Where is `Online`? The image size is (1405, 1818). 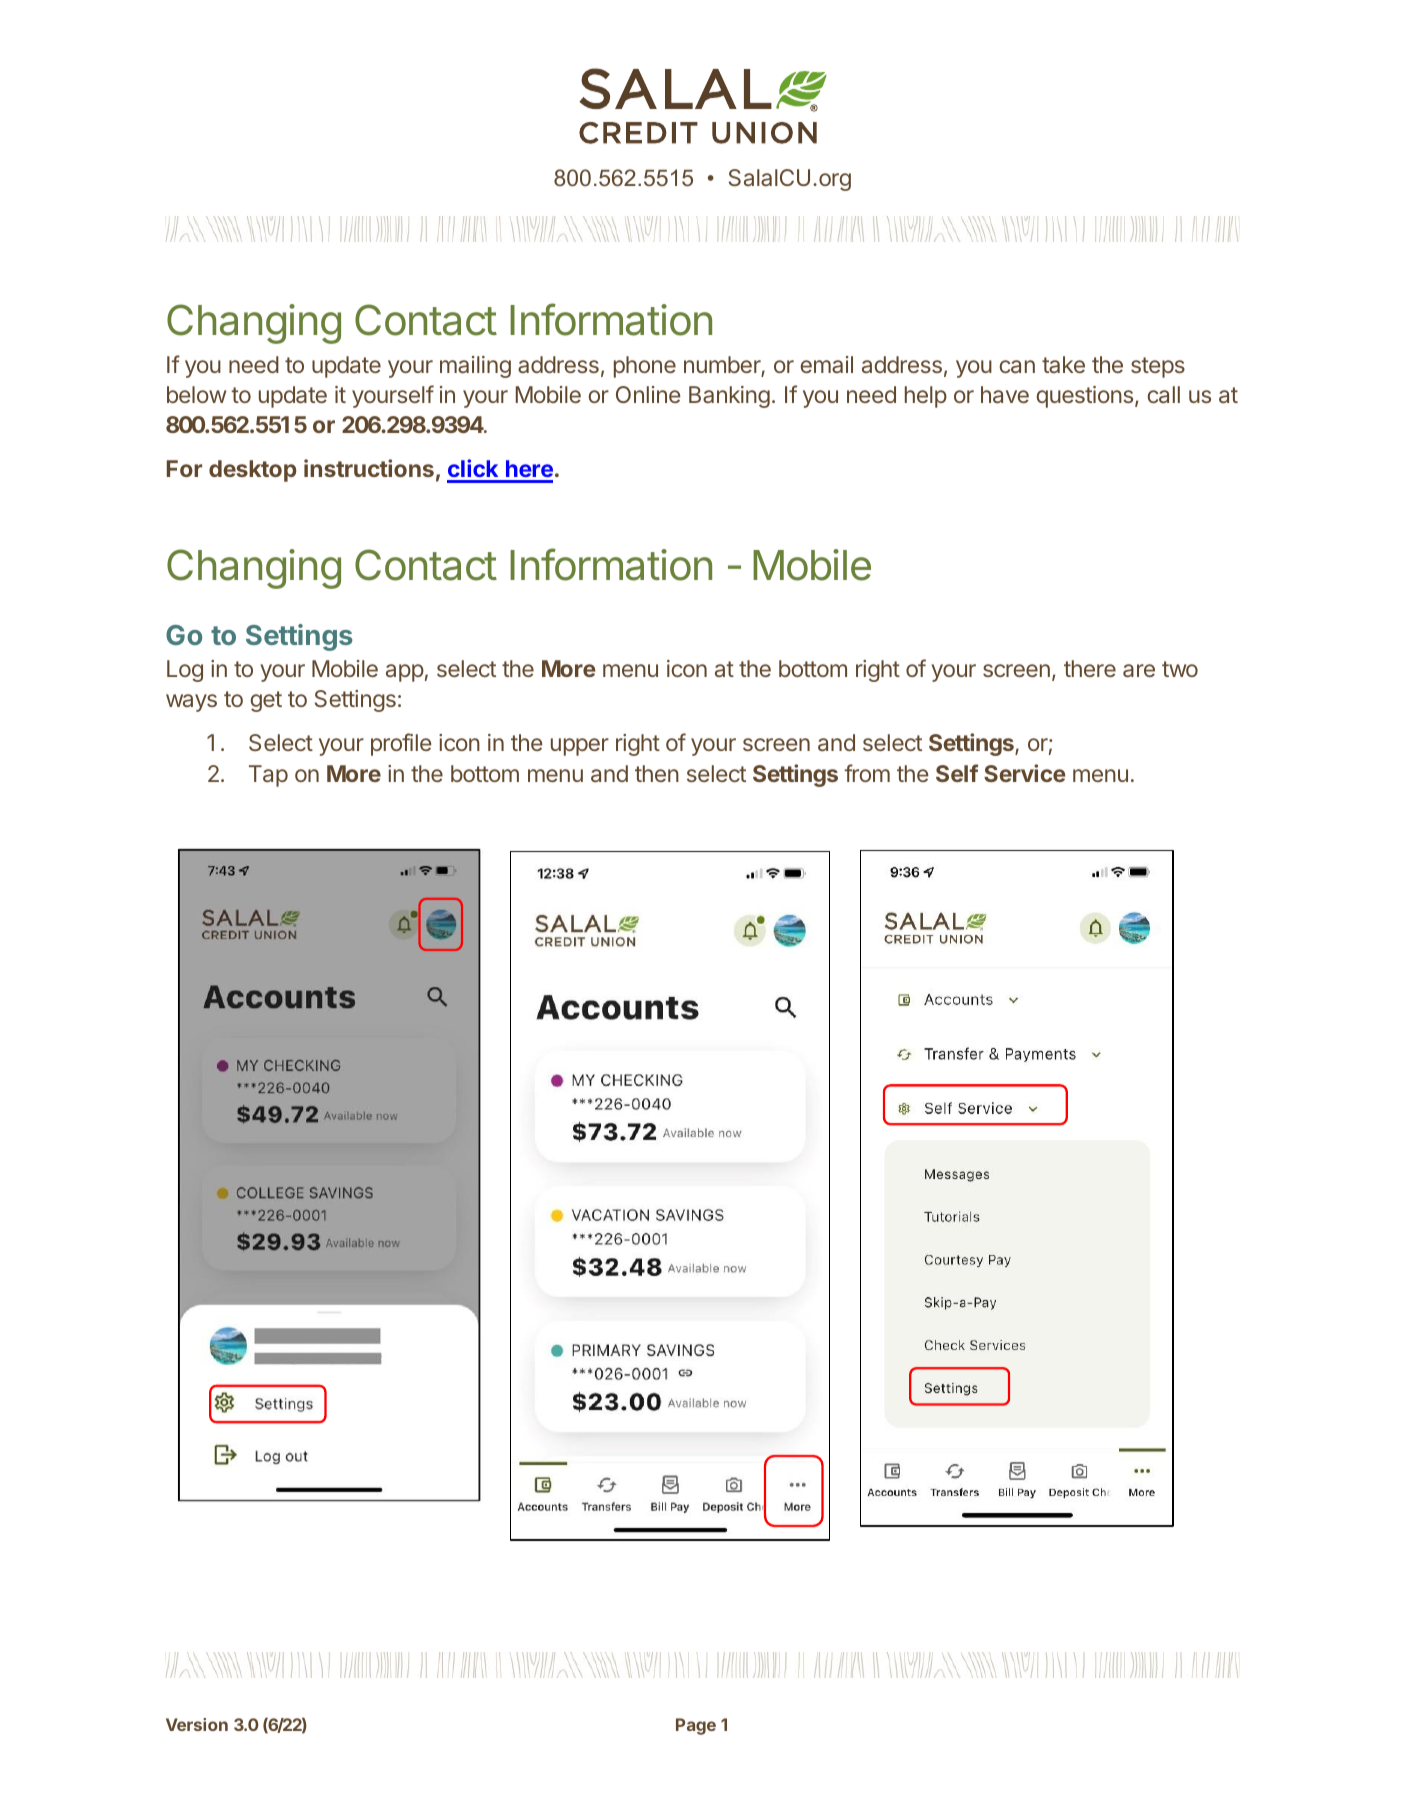
Online is located at coordinates (648, 394).
